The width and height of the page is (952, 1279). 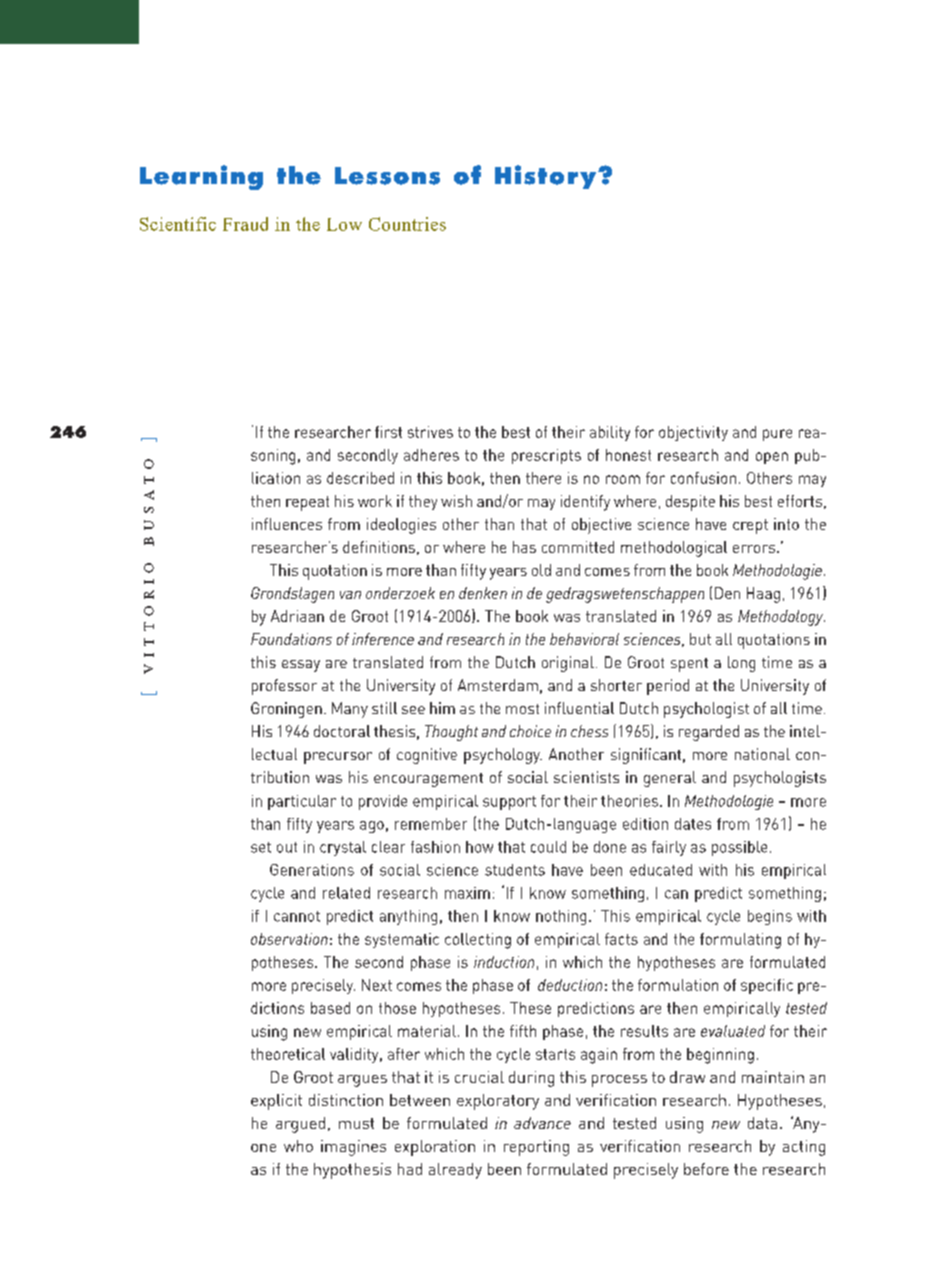 I want to click on reporting, so click(x=536, y=1148).
